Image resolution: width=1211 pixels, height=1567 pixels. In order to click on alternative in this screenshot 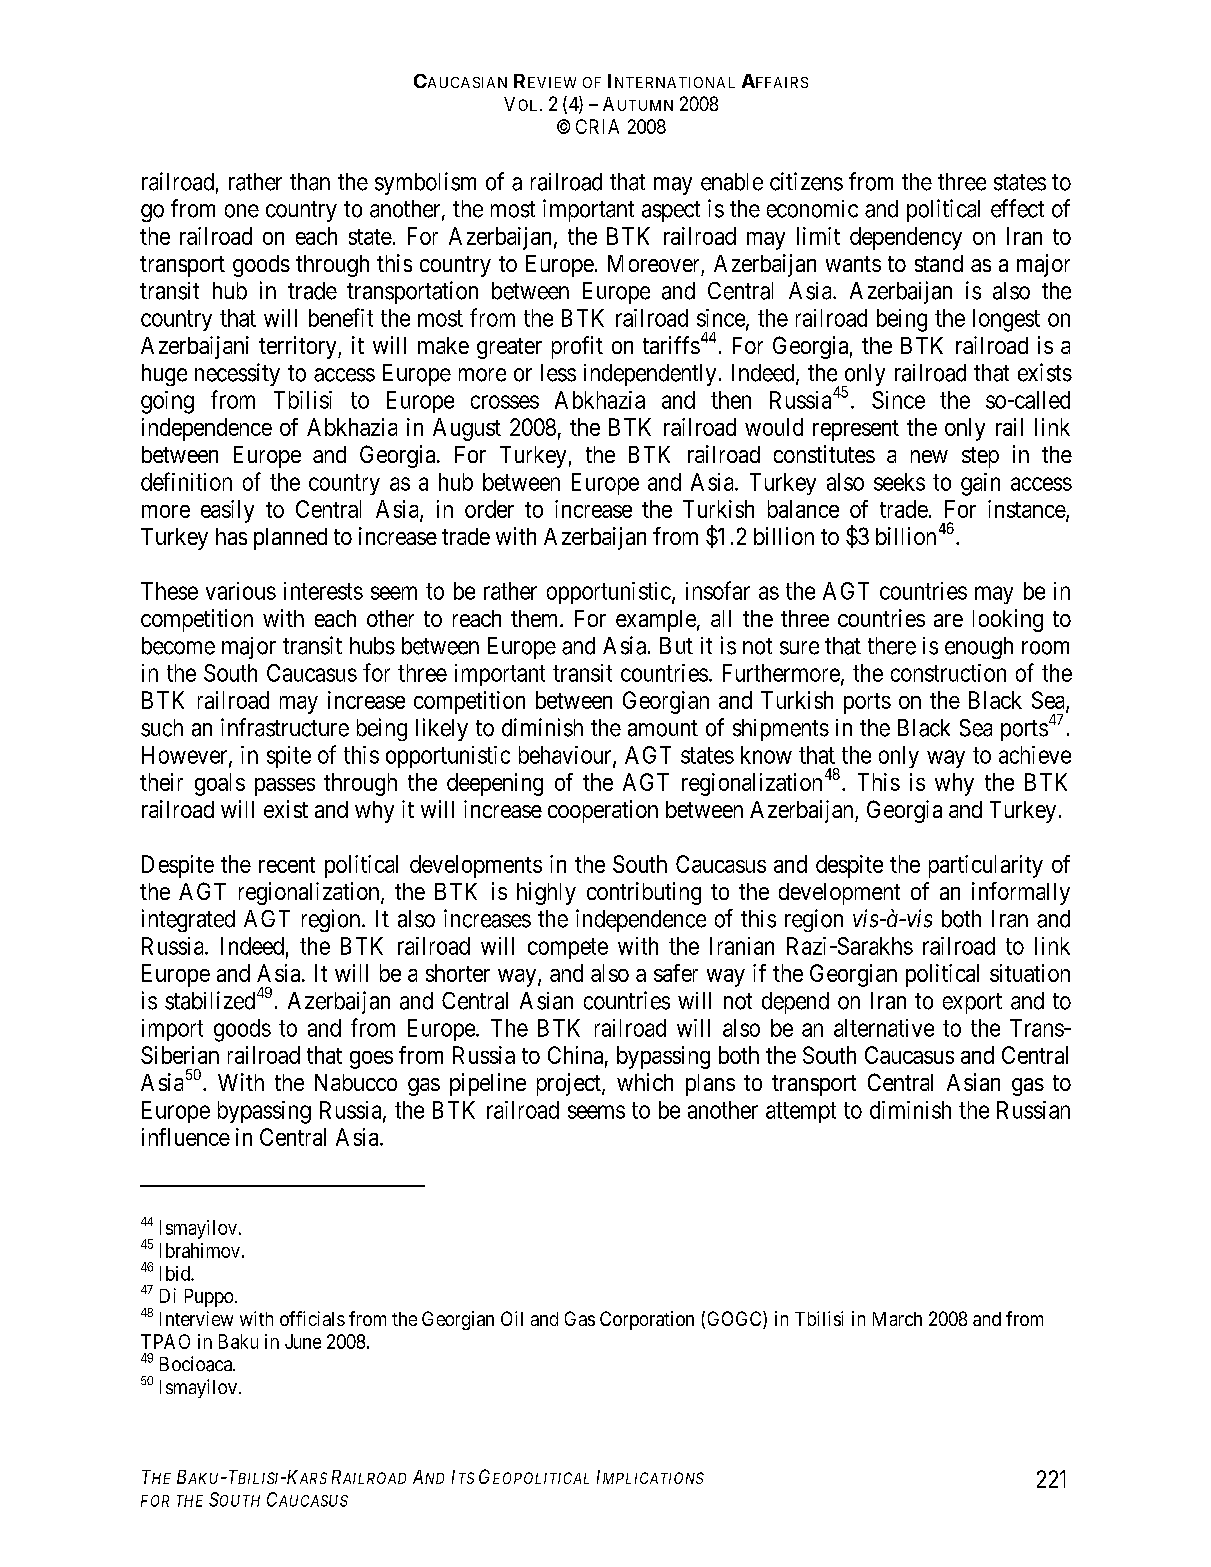, I will do `click(884, 1028)`.
